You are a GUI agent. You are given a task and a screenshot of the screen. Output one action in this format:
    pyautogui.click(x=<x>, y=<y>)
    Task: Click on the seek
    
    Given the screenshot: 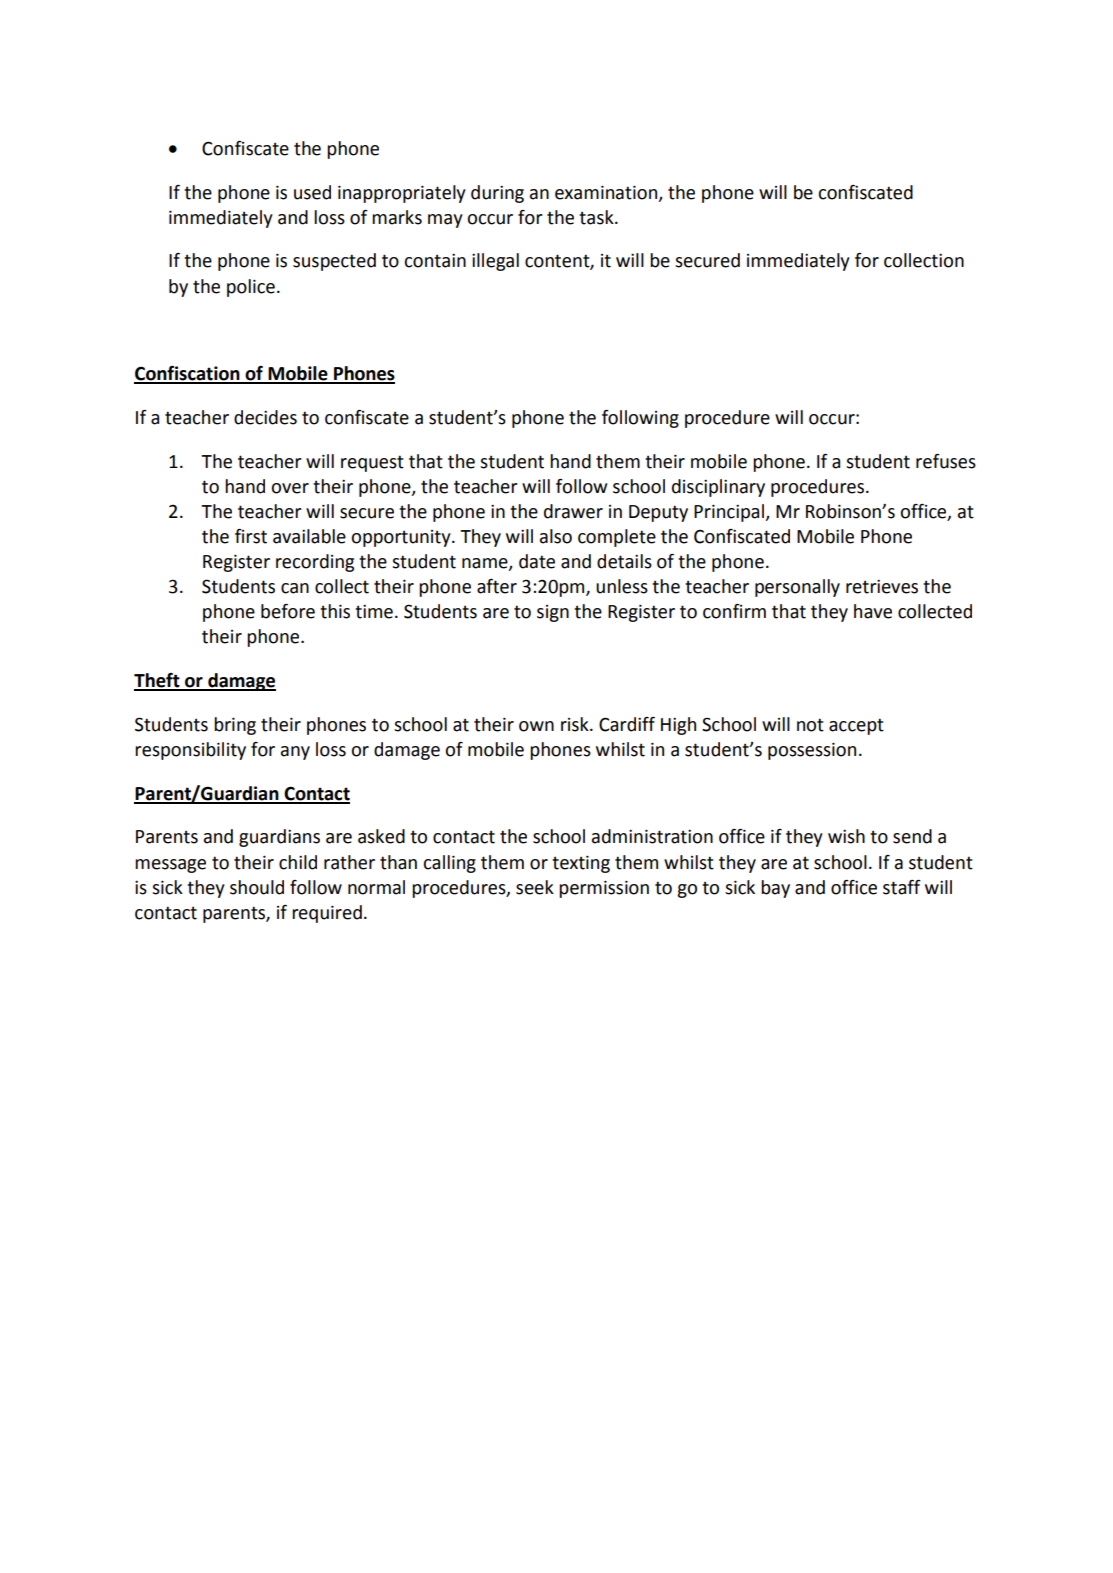 What is the action you would take?
    pyautogui.click(x=535, y=887)
